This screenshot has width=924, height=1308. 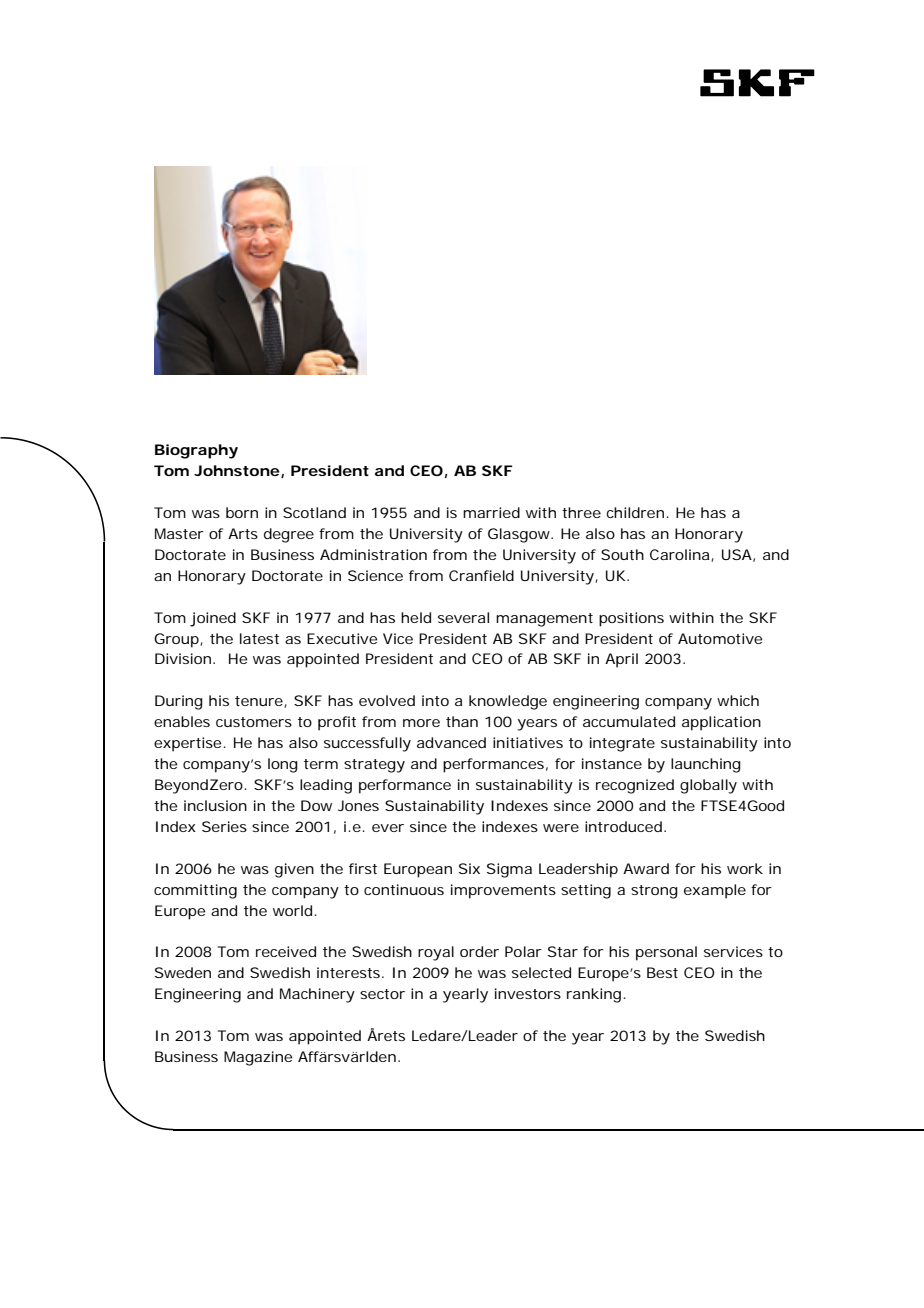 What do you see at coordinates (416, 617) in the screenshot?
I see `held` at bounding box center [416, 617].
